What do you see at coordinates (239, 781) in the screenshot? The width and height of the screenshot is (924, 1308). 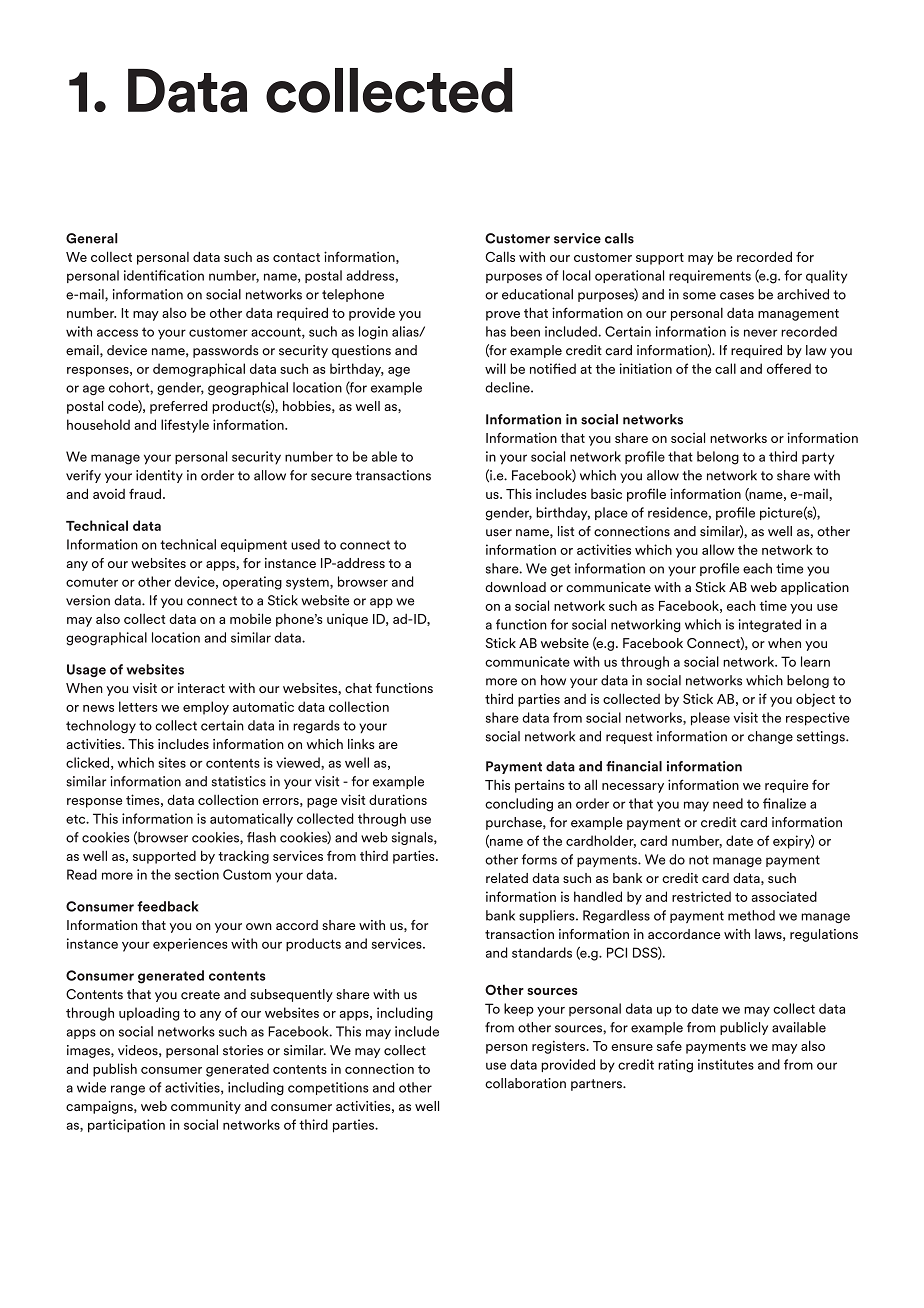 I see `statistics` at bounding box center [239, 781].
